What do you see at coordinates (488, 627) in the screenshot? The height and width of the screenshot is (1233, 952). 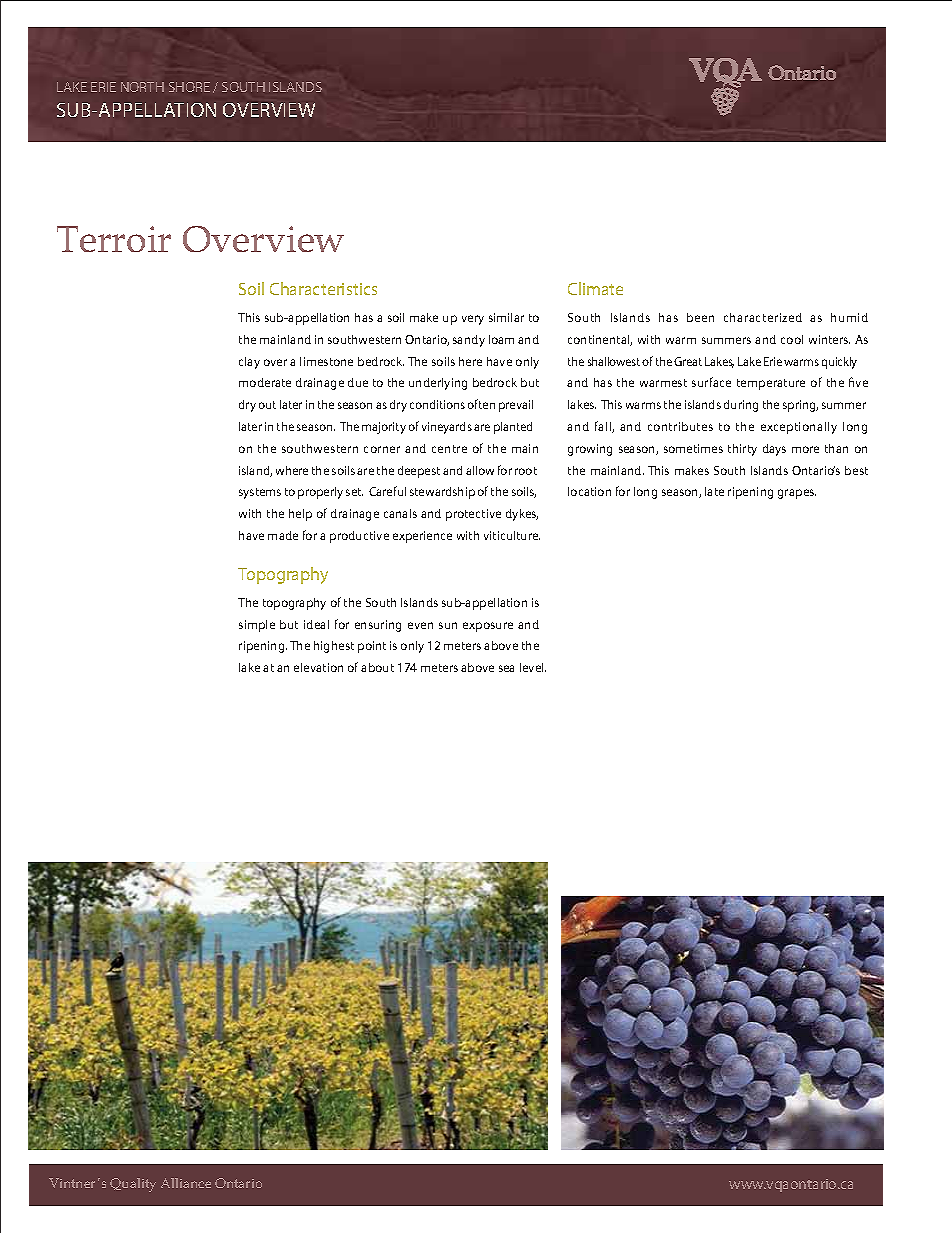 I see `exposure` at bounding box center [488, 627].
